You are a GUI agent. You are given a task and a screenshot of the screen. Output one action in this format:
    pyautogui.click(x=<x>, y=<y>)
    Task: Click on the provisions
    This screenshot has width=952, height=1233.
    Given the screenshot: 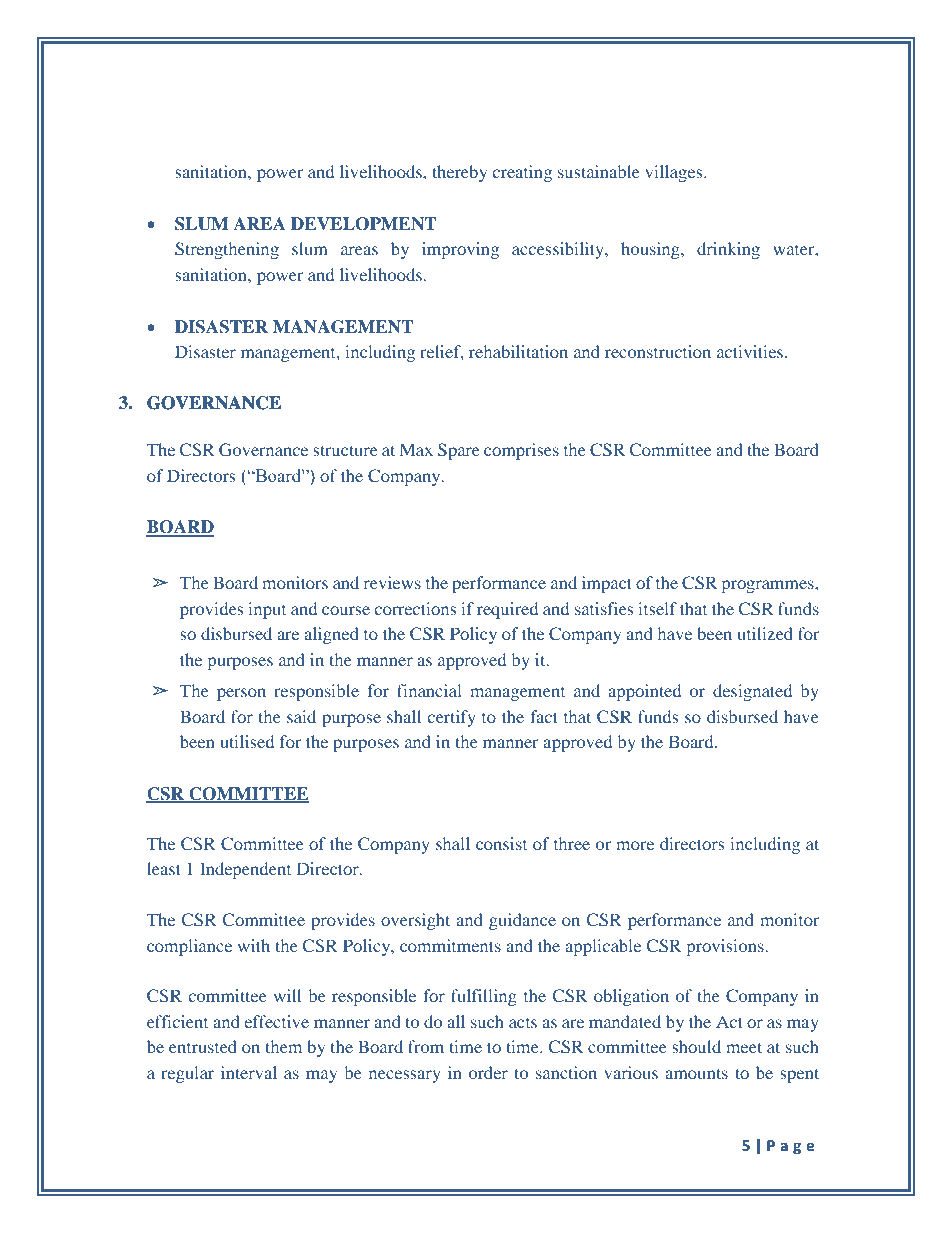 What is the action you would take?
    pyautogui.click(x=726, y=947)
